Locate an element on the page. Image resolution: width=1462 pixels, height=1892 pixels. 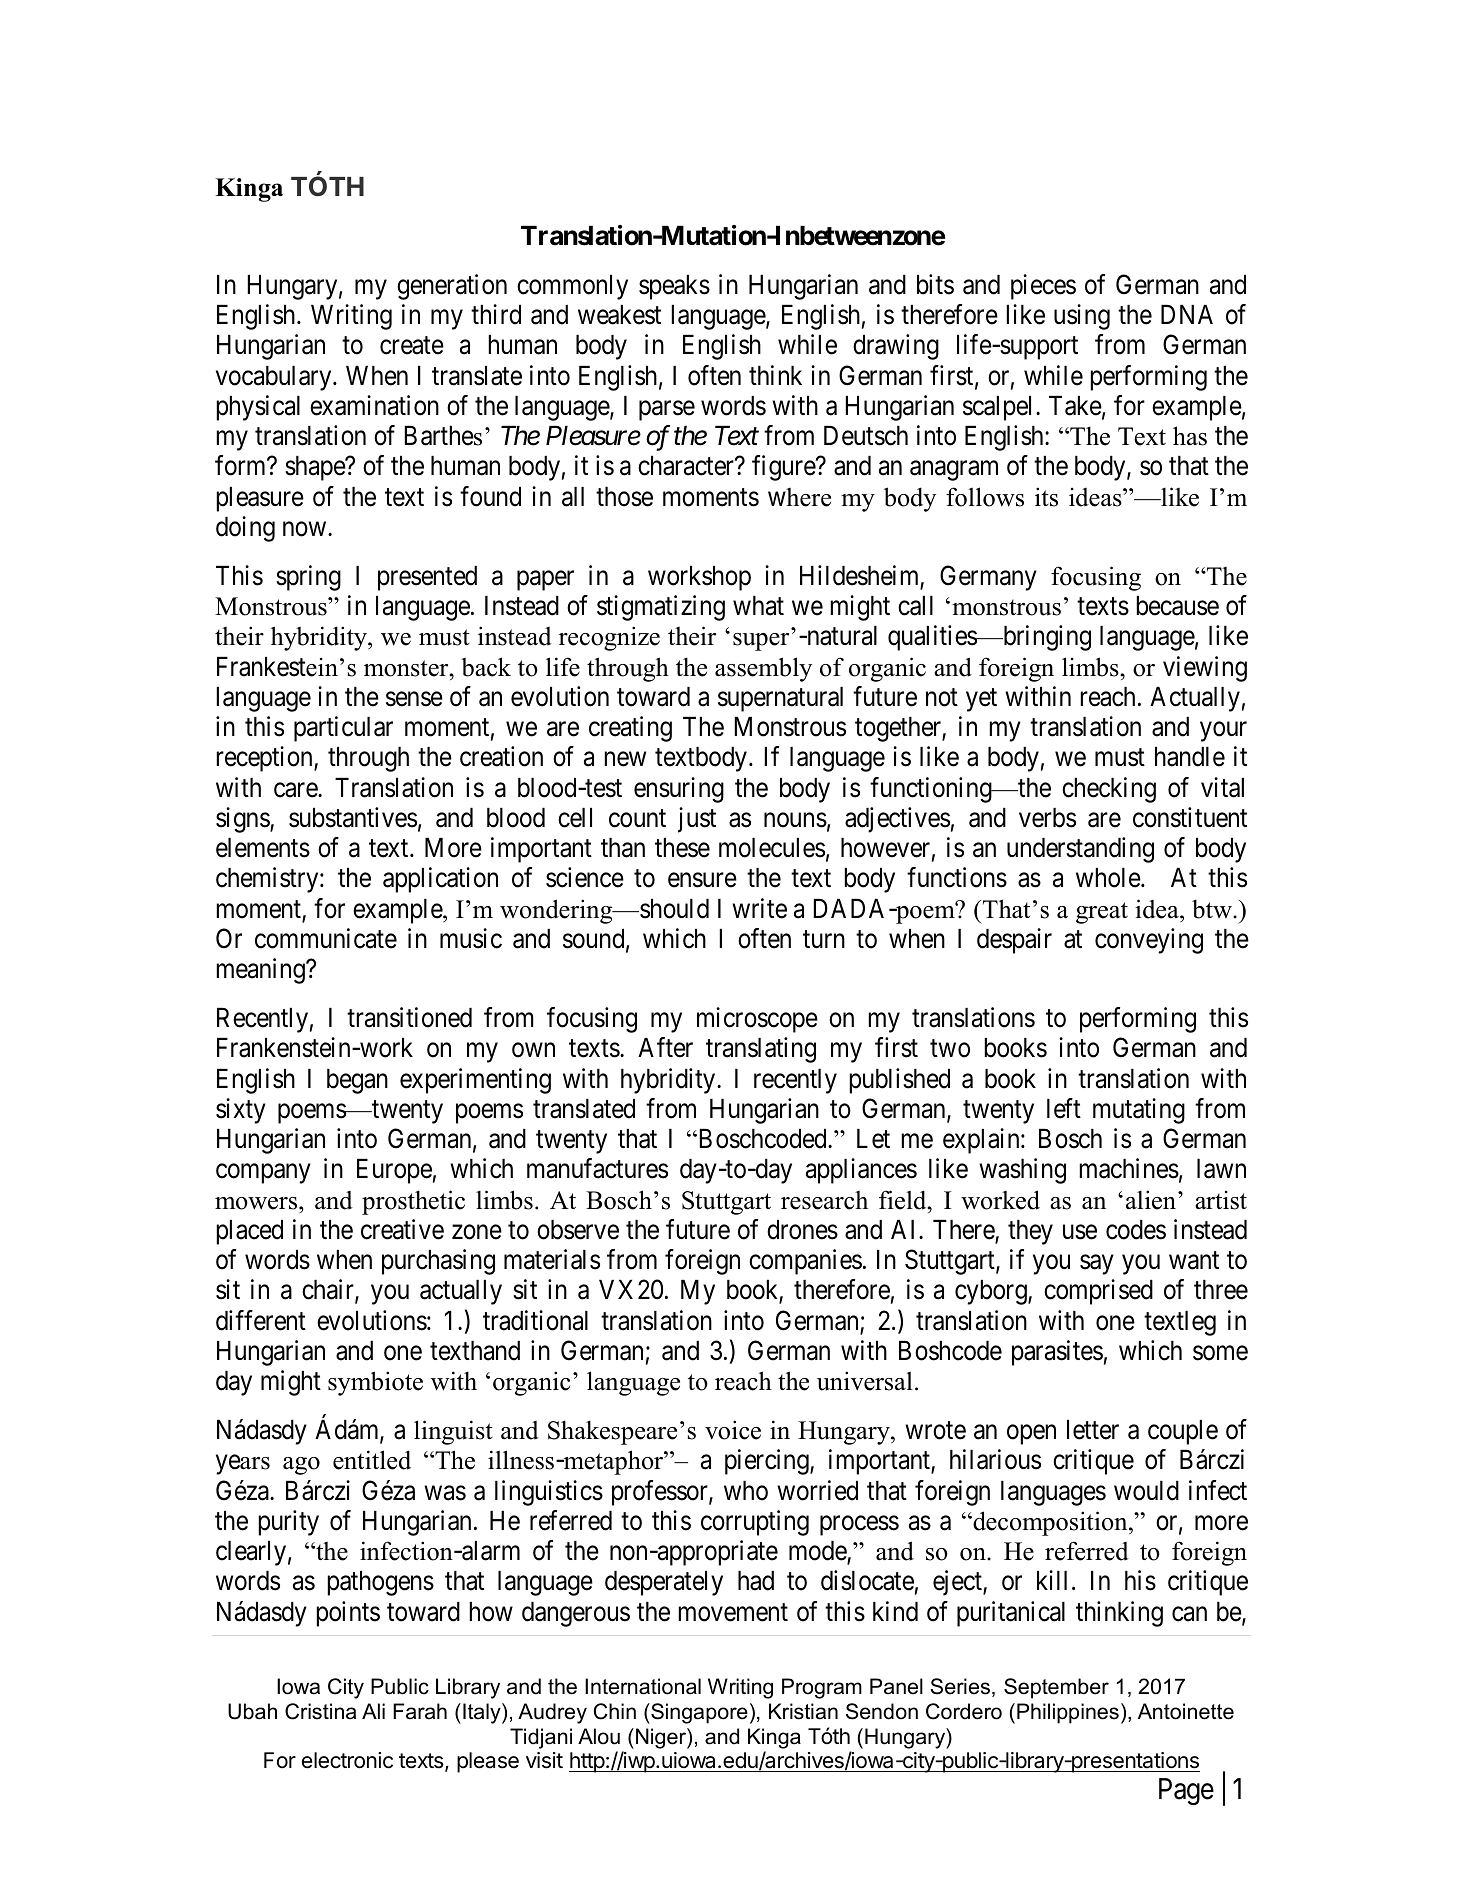
speaks is located at coordinates (674, 287).
